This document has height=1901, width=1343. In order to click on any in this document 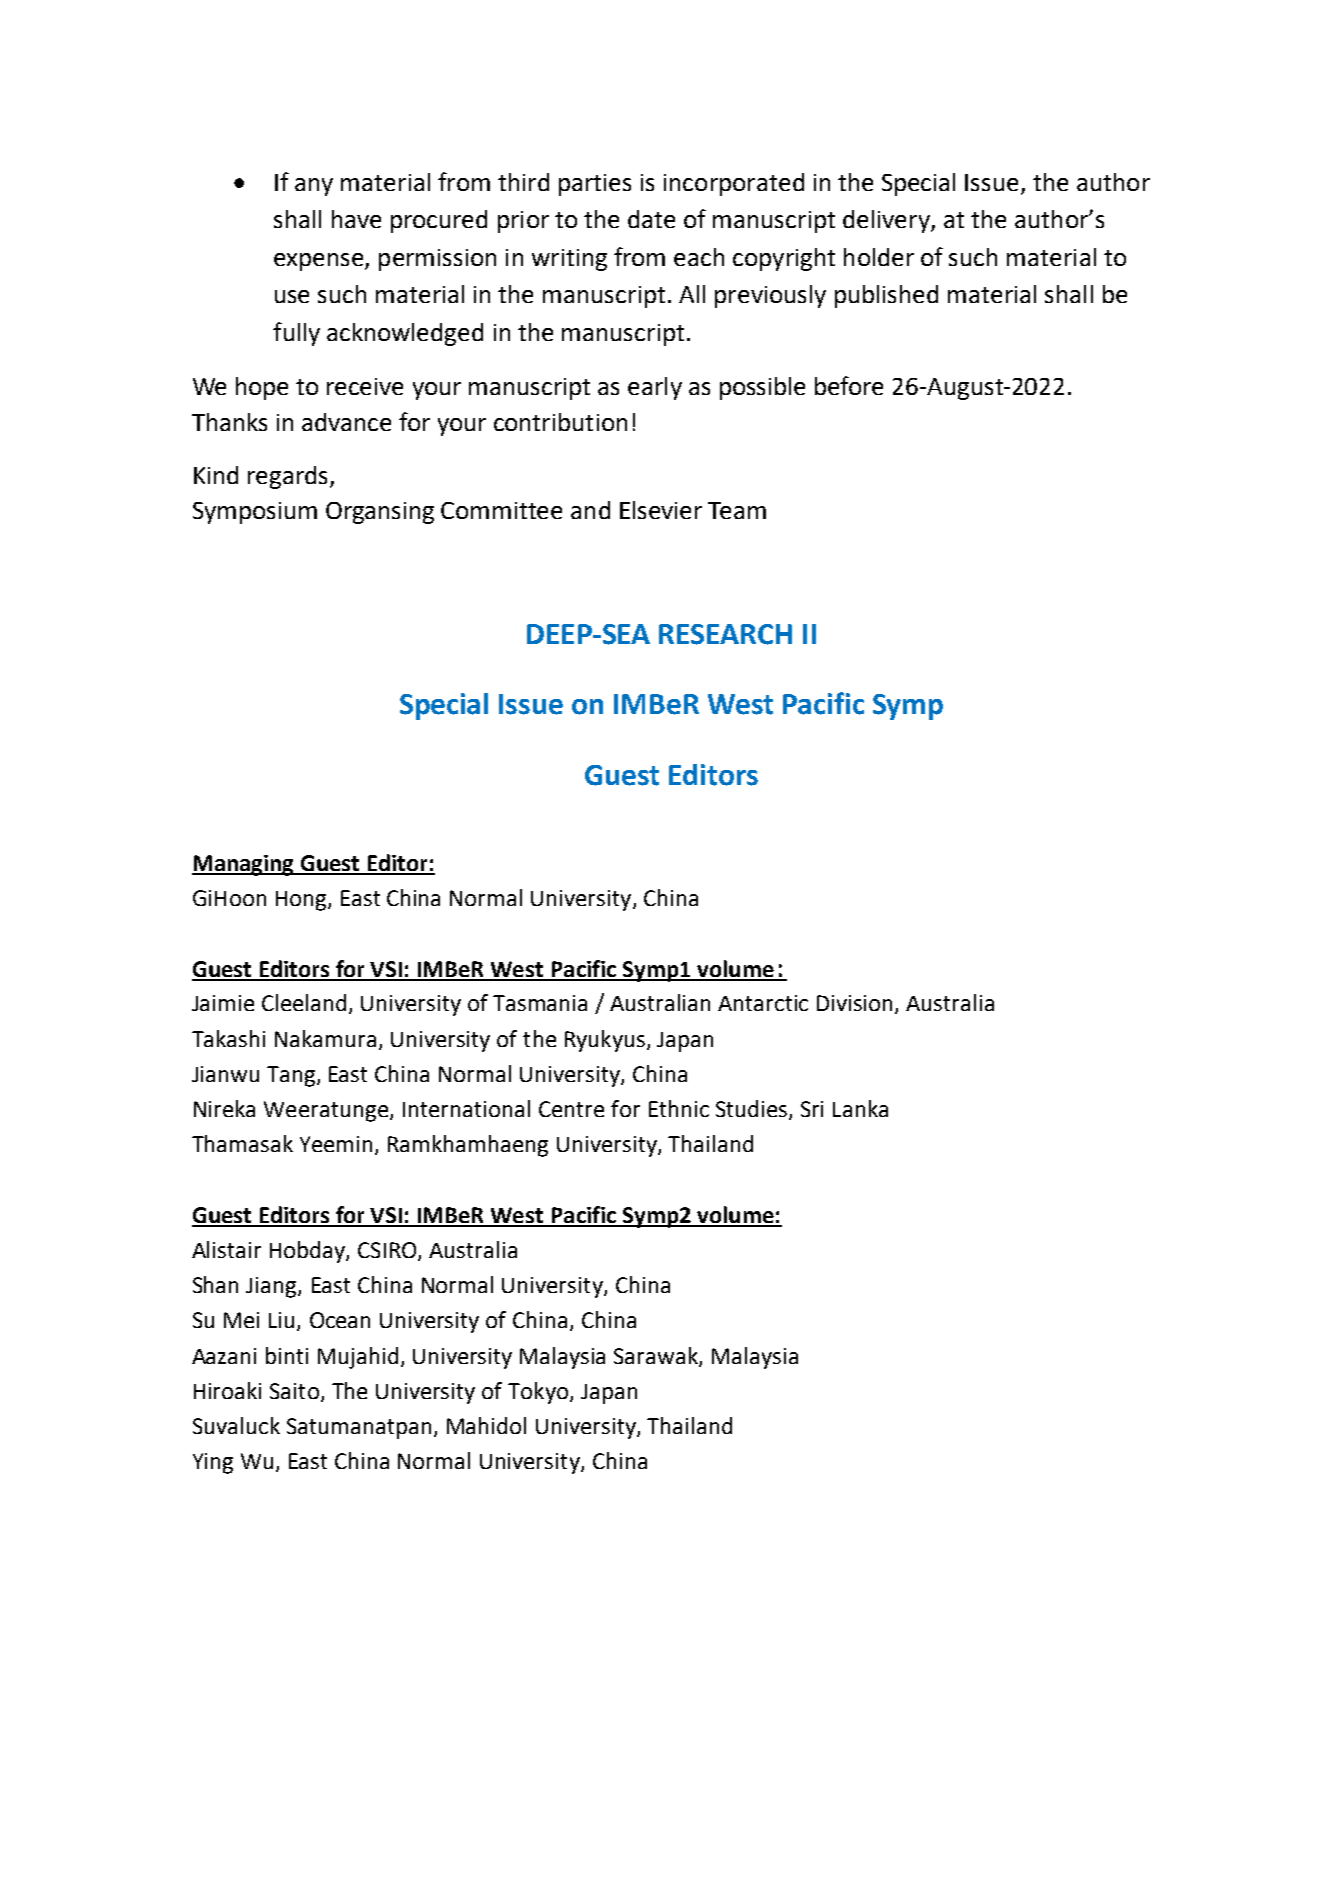, I will do `click(314, 187)`.
